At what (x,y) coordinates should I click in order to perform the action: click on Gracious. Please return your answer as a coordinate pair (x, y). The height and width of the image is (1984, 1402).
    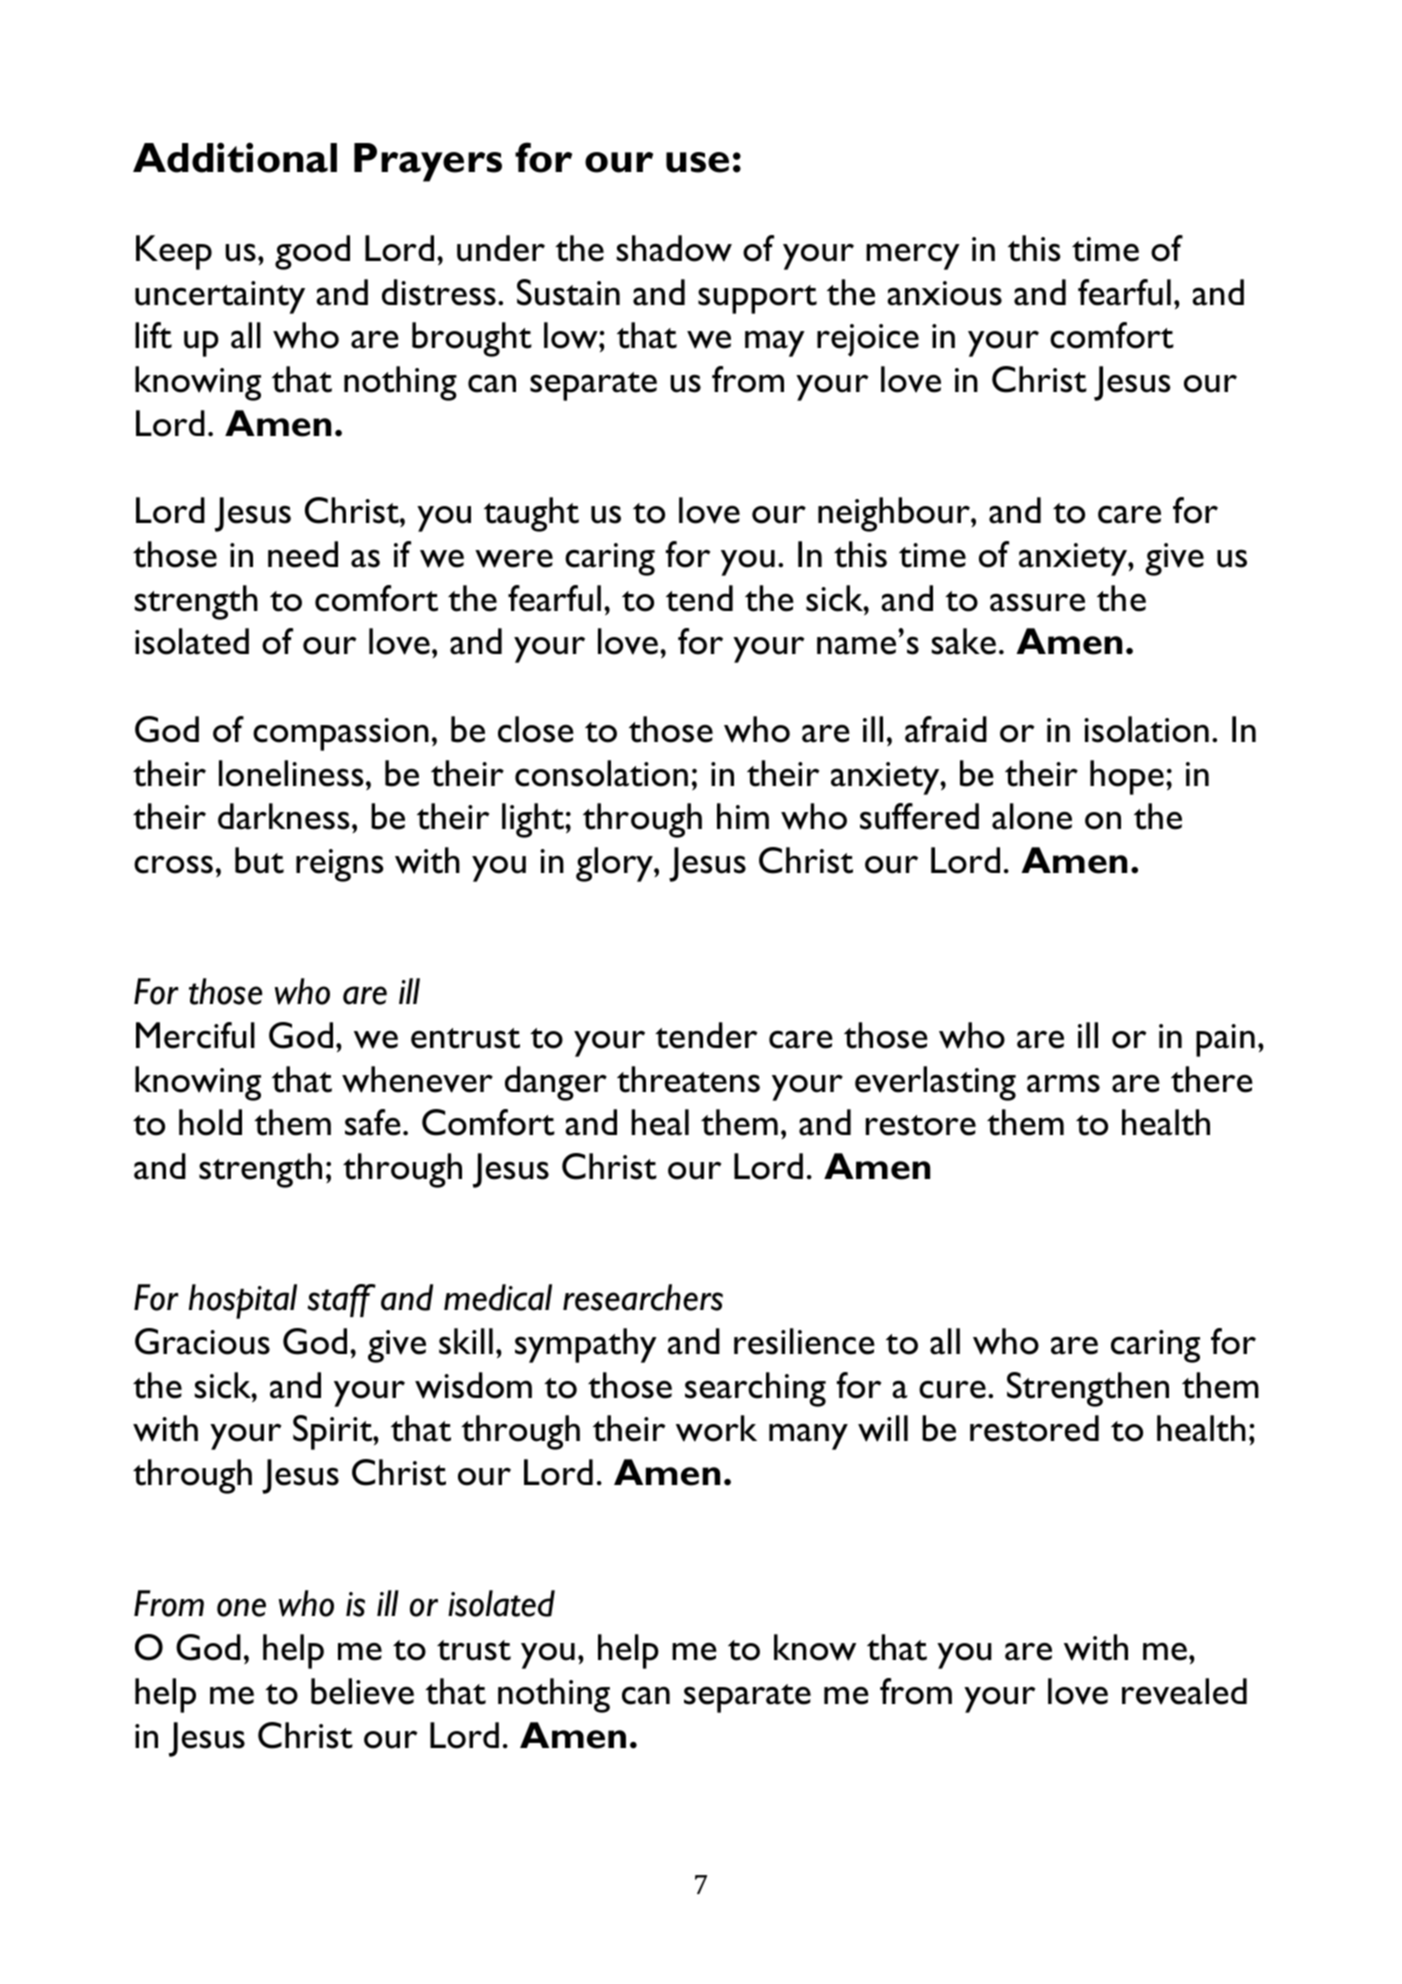
    Looking at the image, I should click on (202, 1341).
